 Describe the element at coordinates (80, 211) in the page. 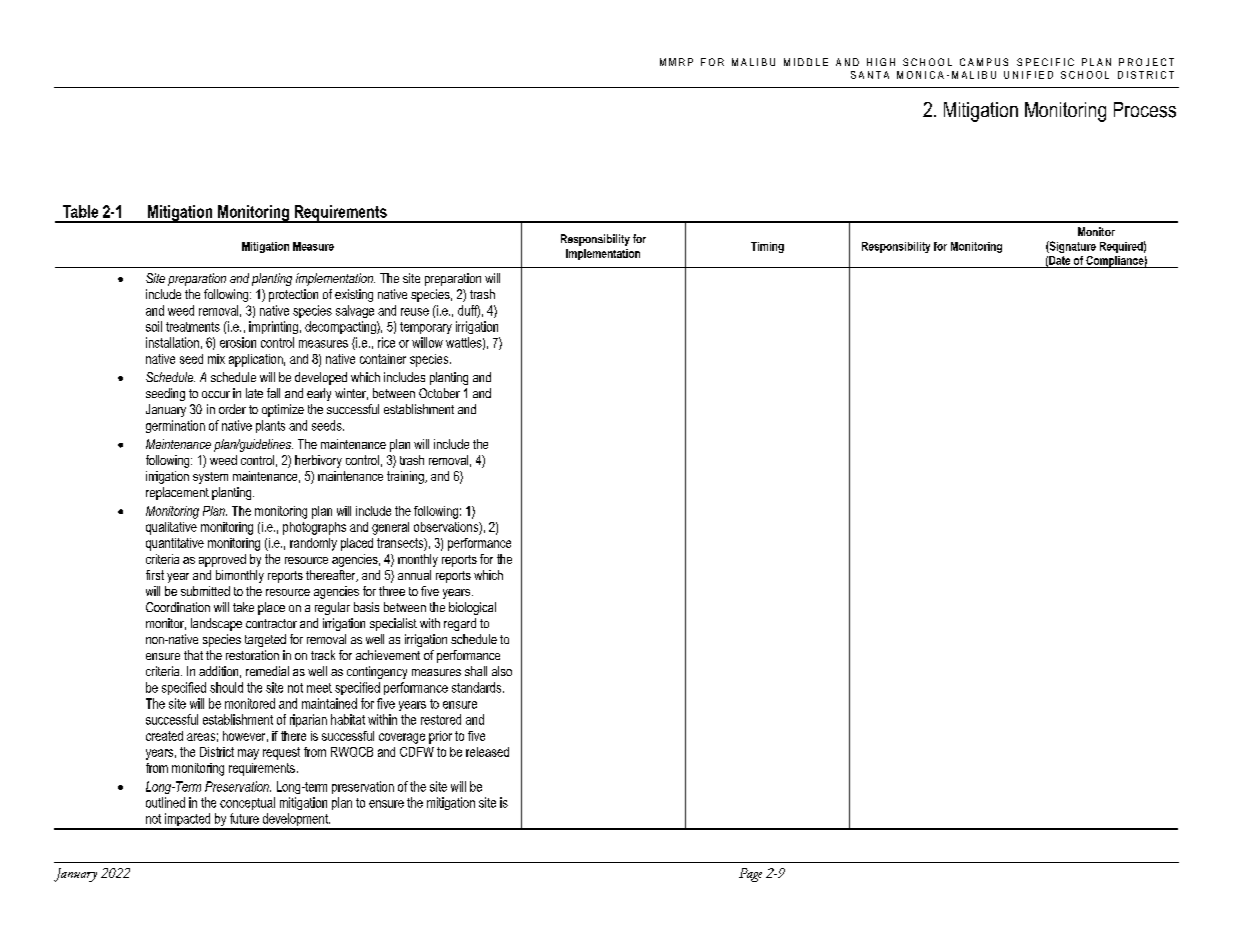

I see `Table` at that location.
